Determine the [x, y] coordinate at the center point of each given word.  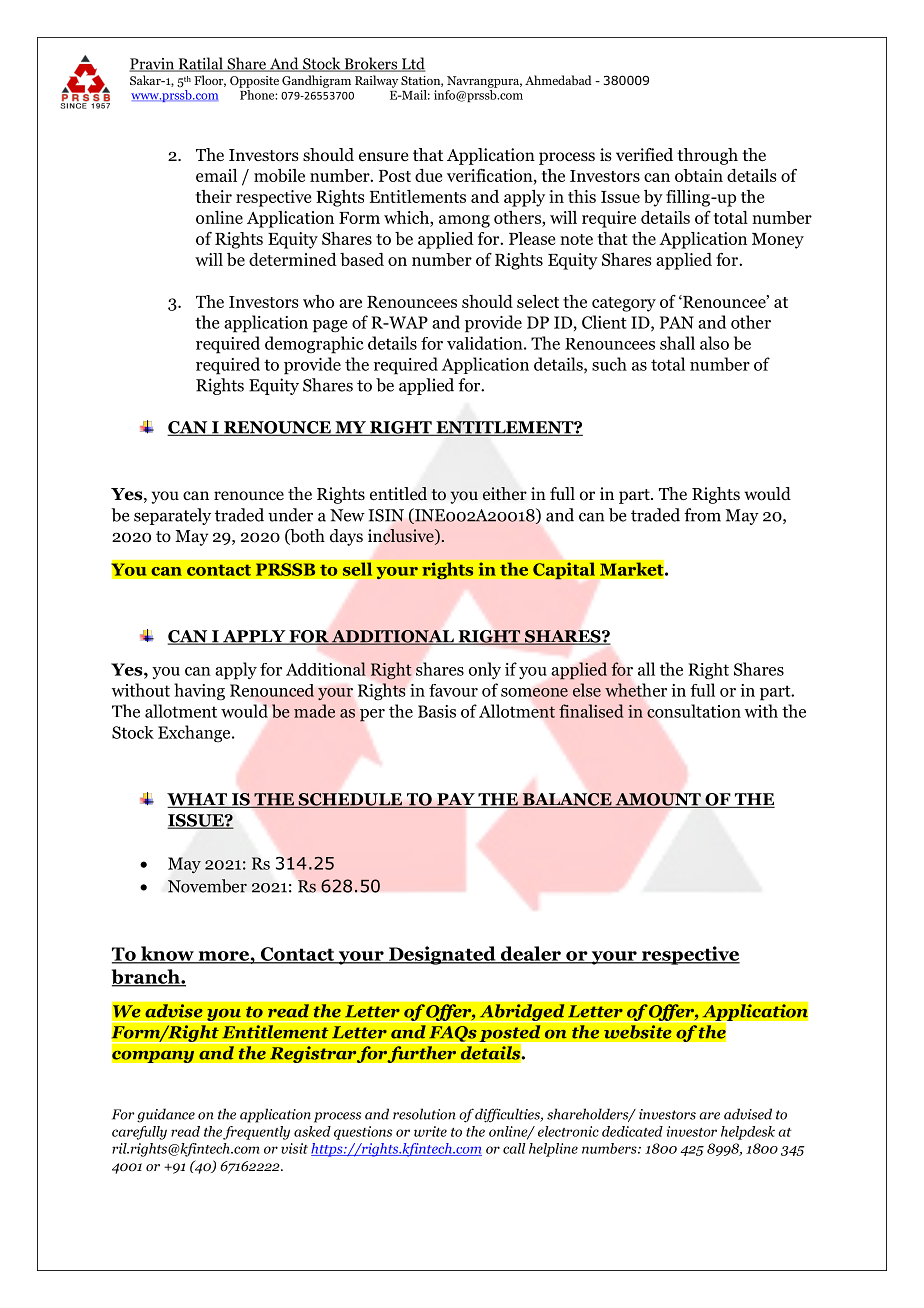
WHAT [198, 800]
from [702, 515]
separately [172, 516]
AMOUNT [658, 800]
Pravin [152, 65]
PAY [456, 800]
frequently [256, 1133]
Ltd [412, 64]
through [707, 156]
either [505, 494]
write [430, 1131]
